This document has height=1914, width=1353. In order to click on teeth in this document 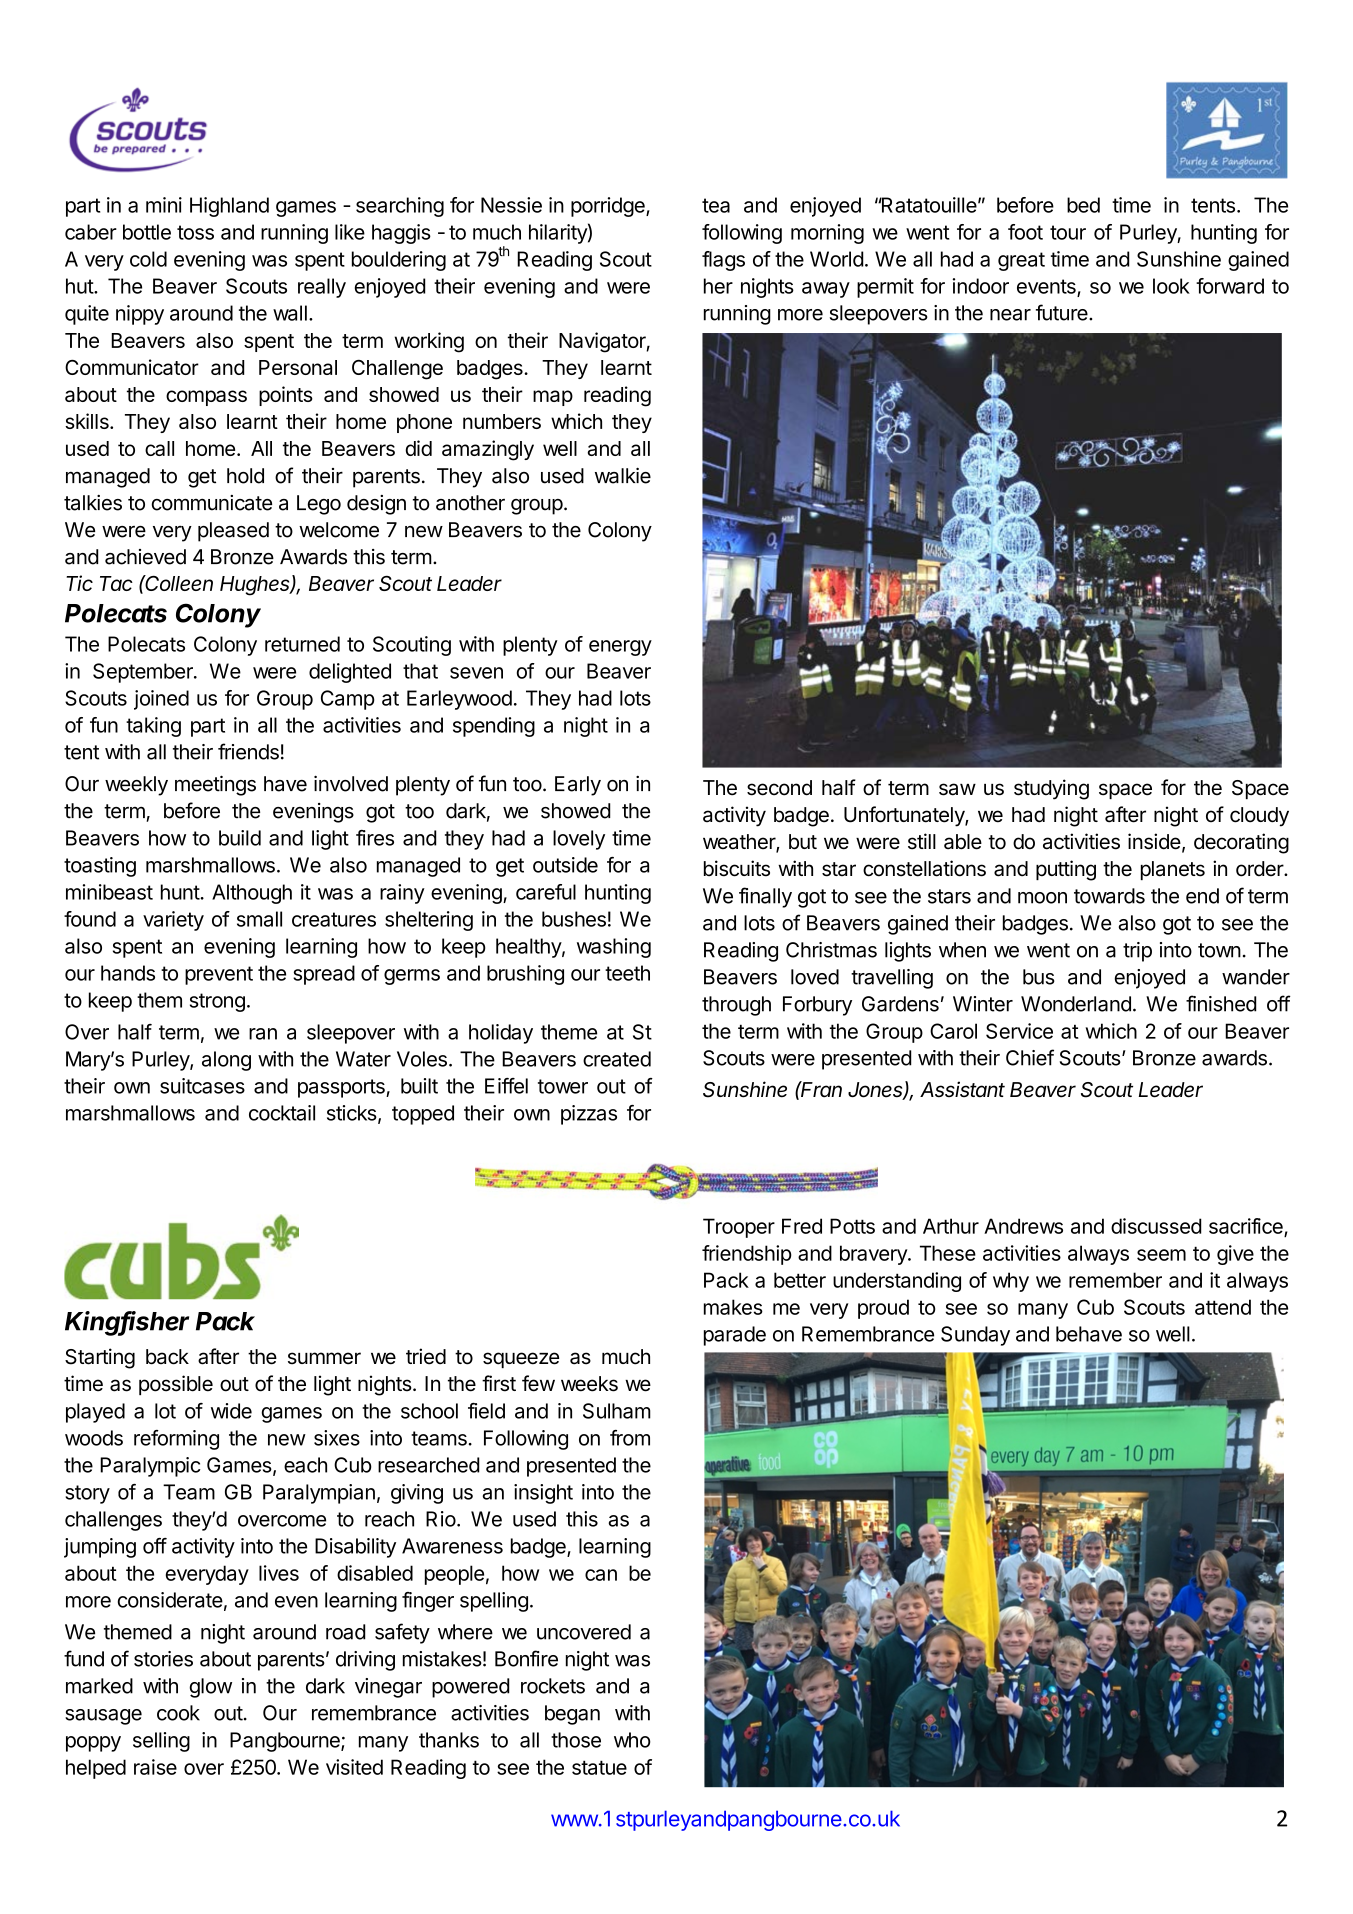, I will do `click(627, 973)`.
